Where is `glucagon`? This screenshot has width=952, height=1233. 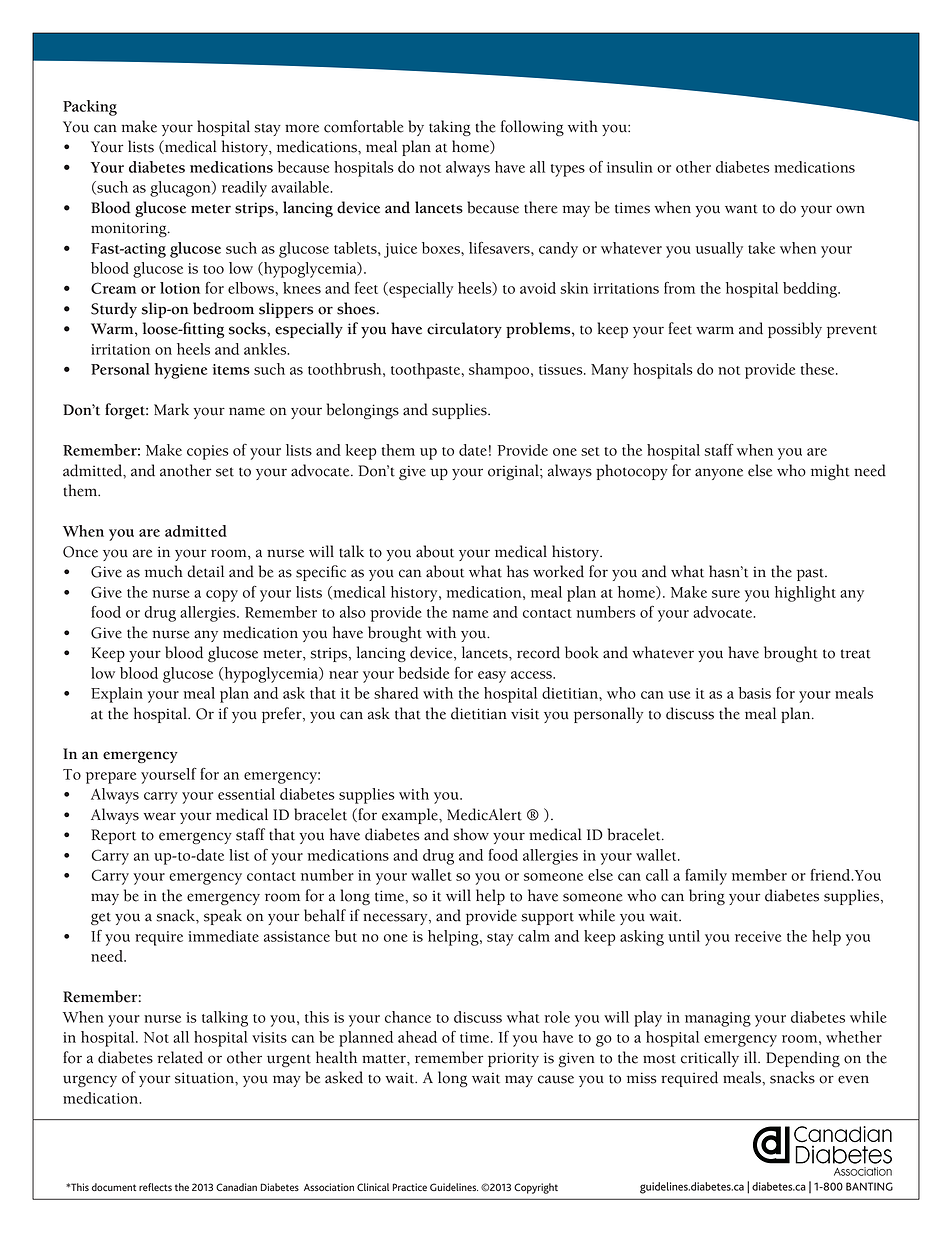
glucagon is located at coordinates (181, 189).
